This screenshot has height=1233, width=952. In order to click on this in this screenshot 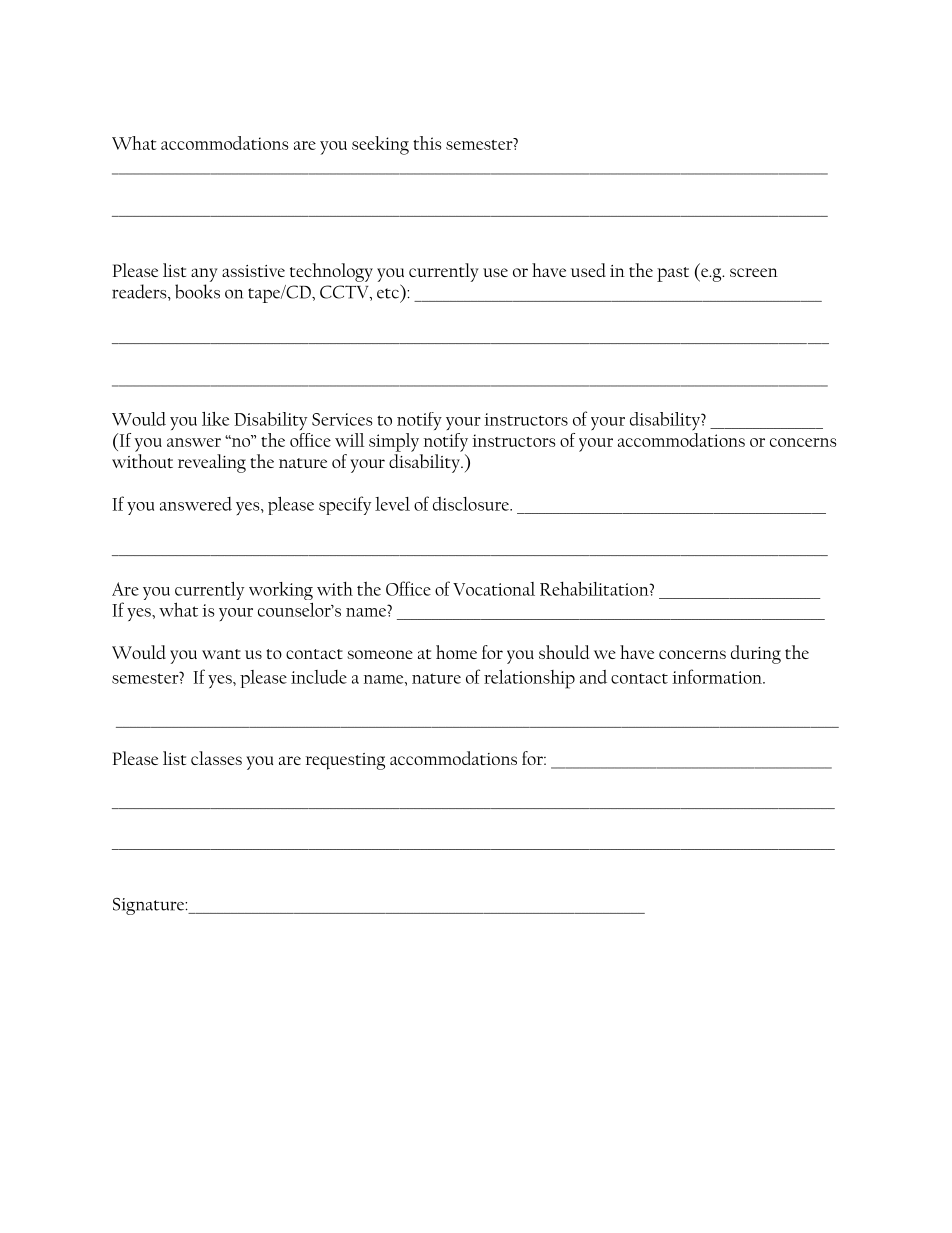, I will do `click(427, 143)`.
